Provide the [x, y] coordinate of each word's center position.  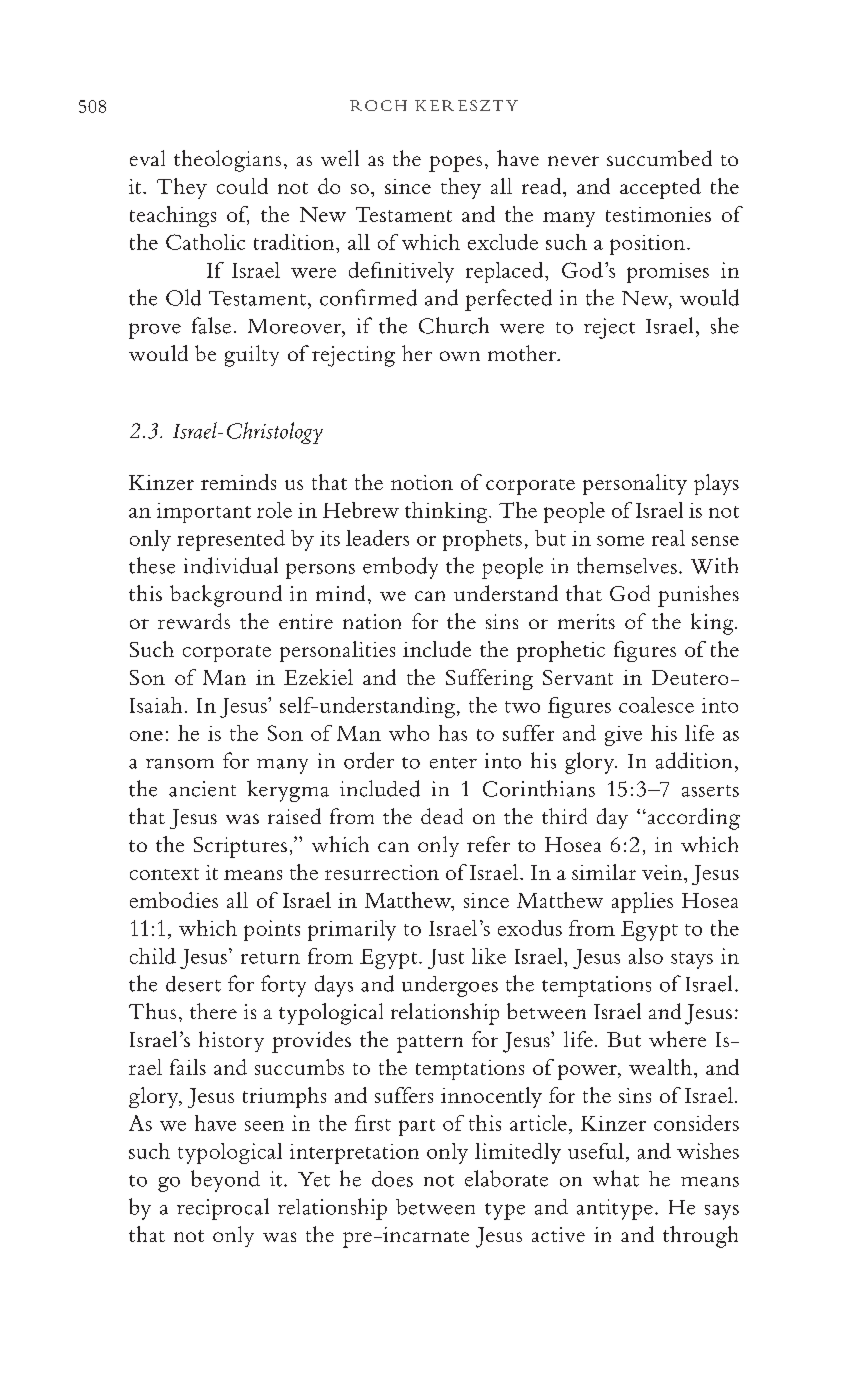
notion [422, 482]
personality [635, 484]
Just [446, 959]
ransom [180, 764]
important [204, 513]
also [646, 956]
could [242, 186]
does [392, 1179]
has [453, 733]
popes [455, 164]
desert [193, 984]
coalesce [656, 705]
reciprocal [223, 1209]
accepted [660, 188]
